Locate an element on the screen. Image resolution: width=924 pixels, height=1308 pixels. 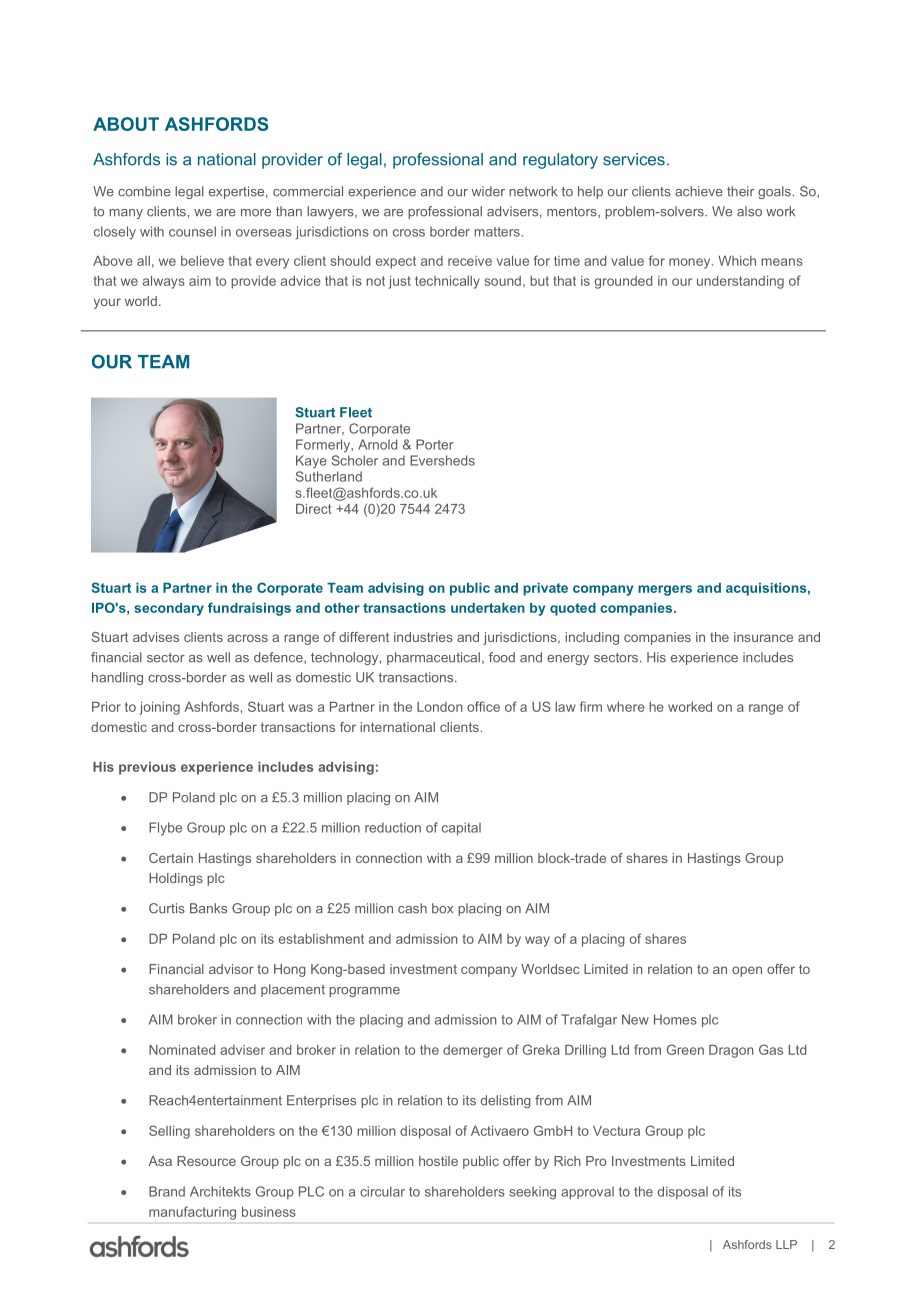
mergers is located at coordinates (665, 590).
